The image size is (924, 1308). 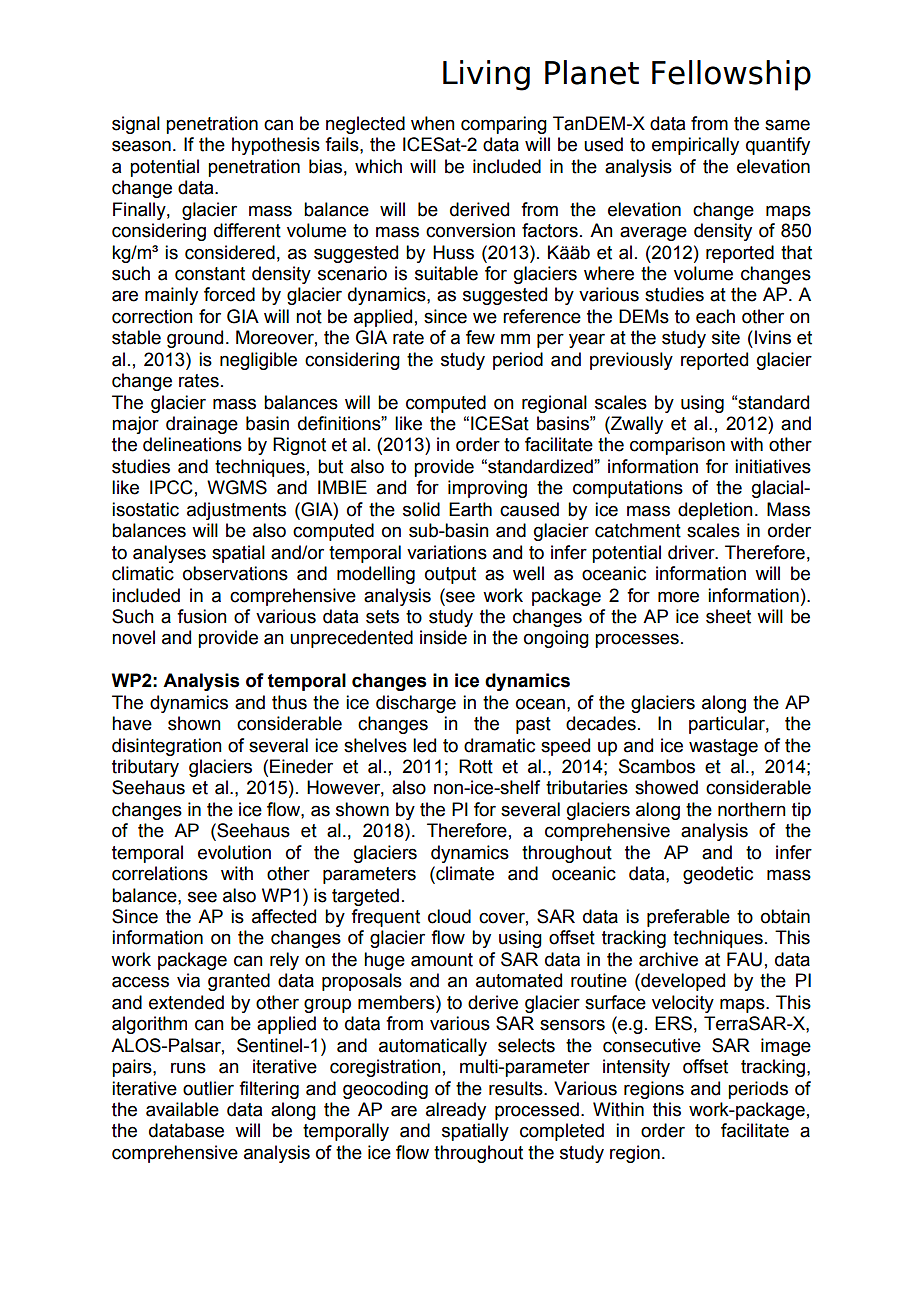 I want to click on image, so click(x=786, y=1047).
